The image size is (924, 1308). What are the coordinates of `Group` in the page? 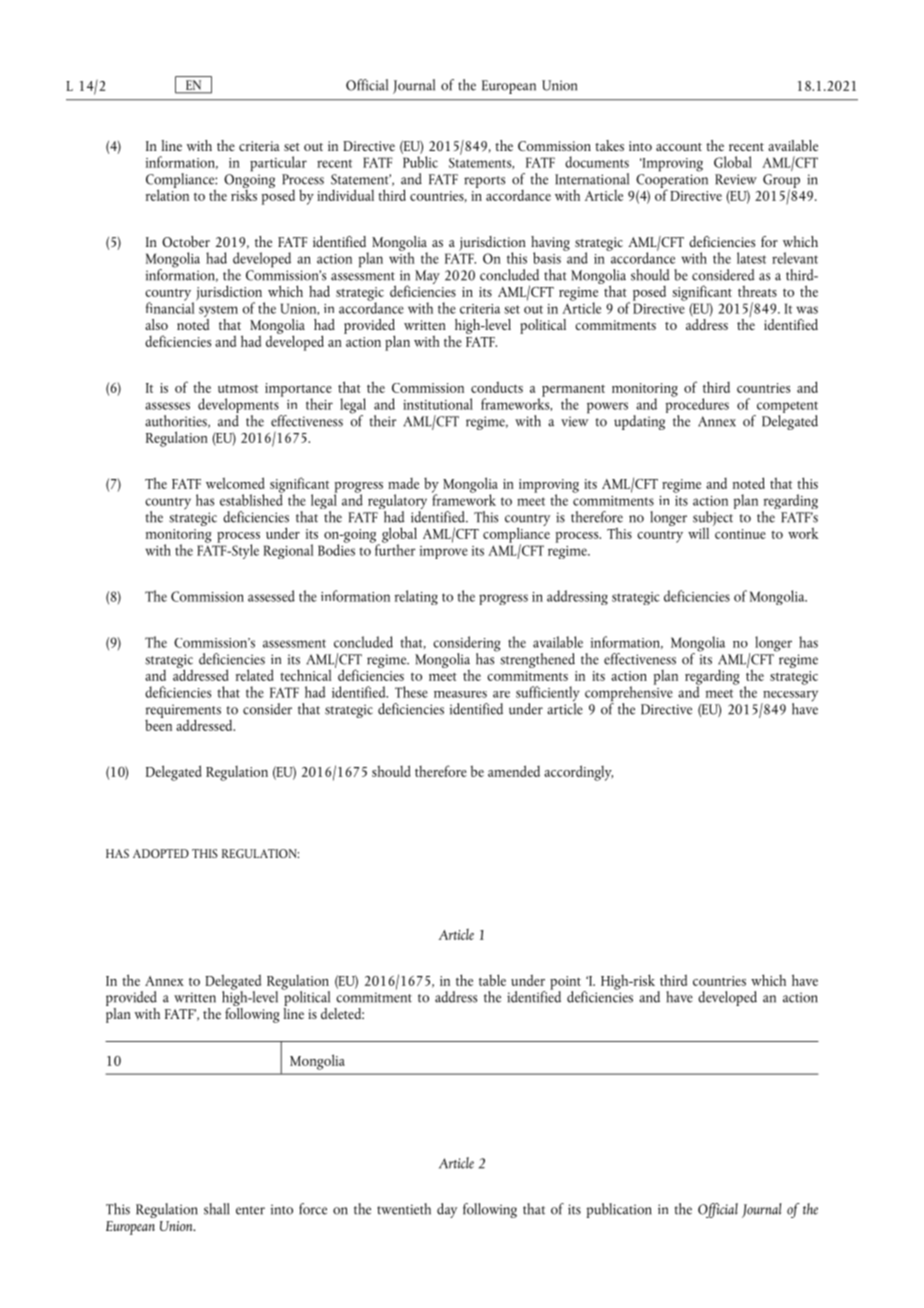 It's located at (781, 182).
